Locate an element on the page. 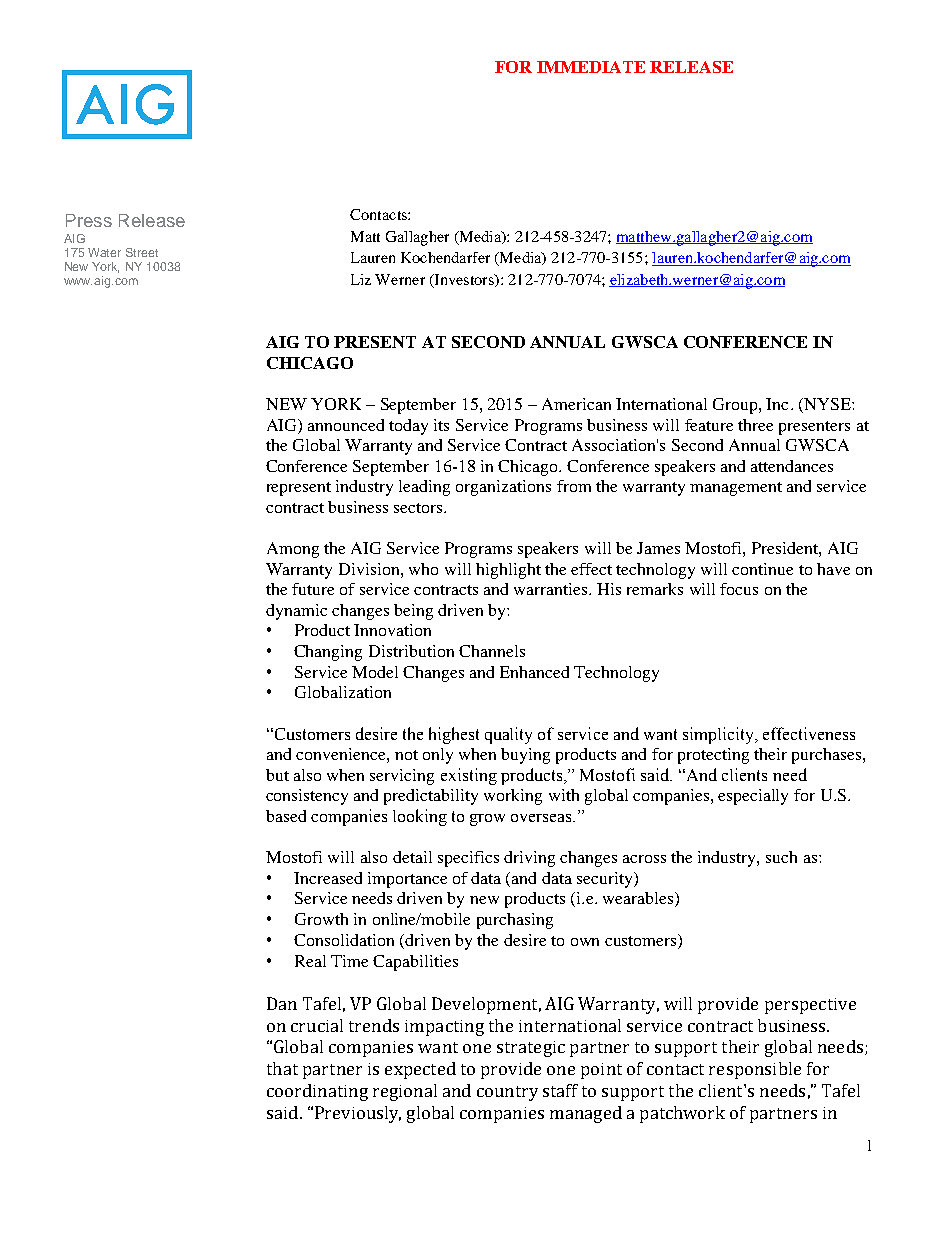  Street is located at coordinates (142, 252).
